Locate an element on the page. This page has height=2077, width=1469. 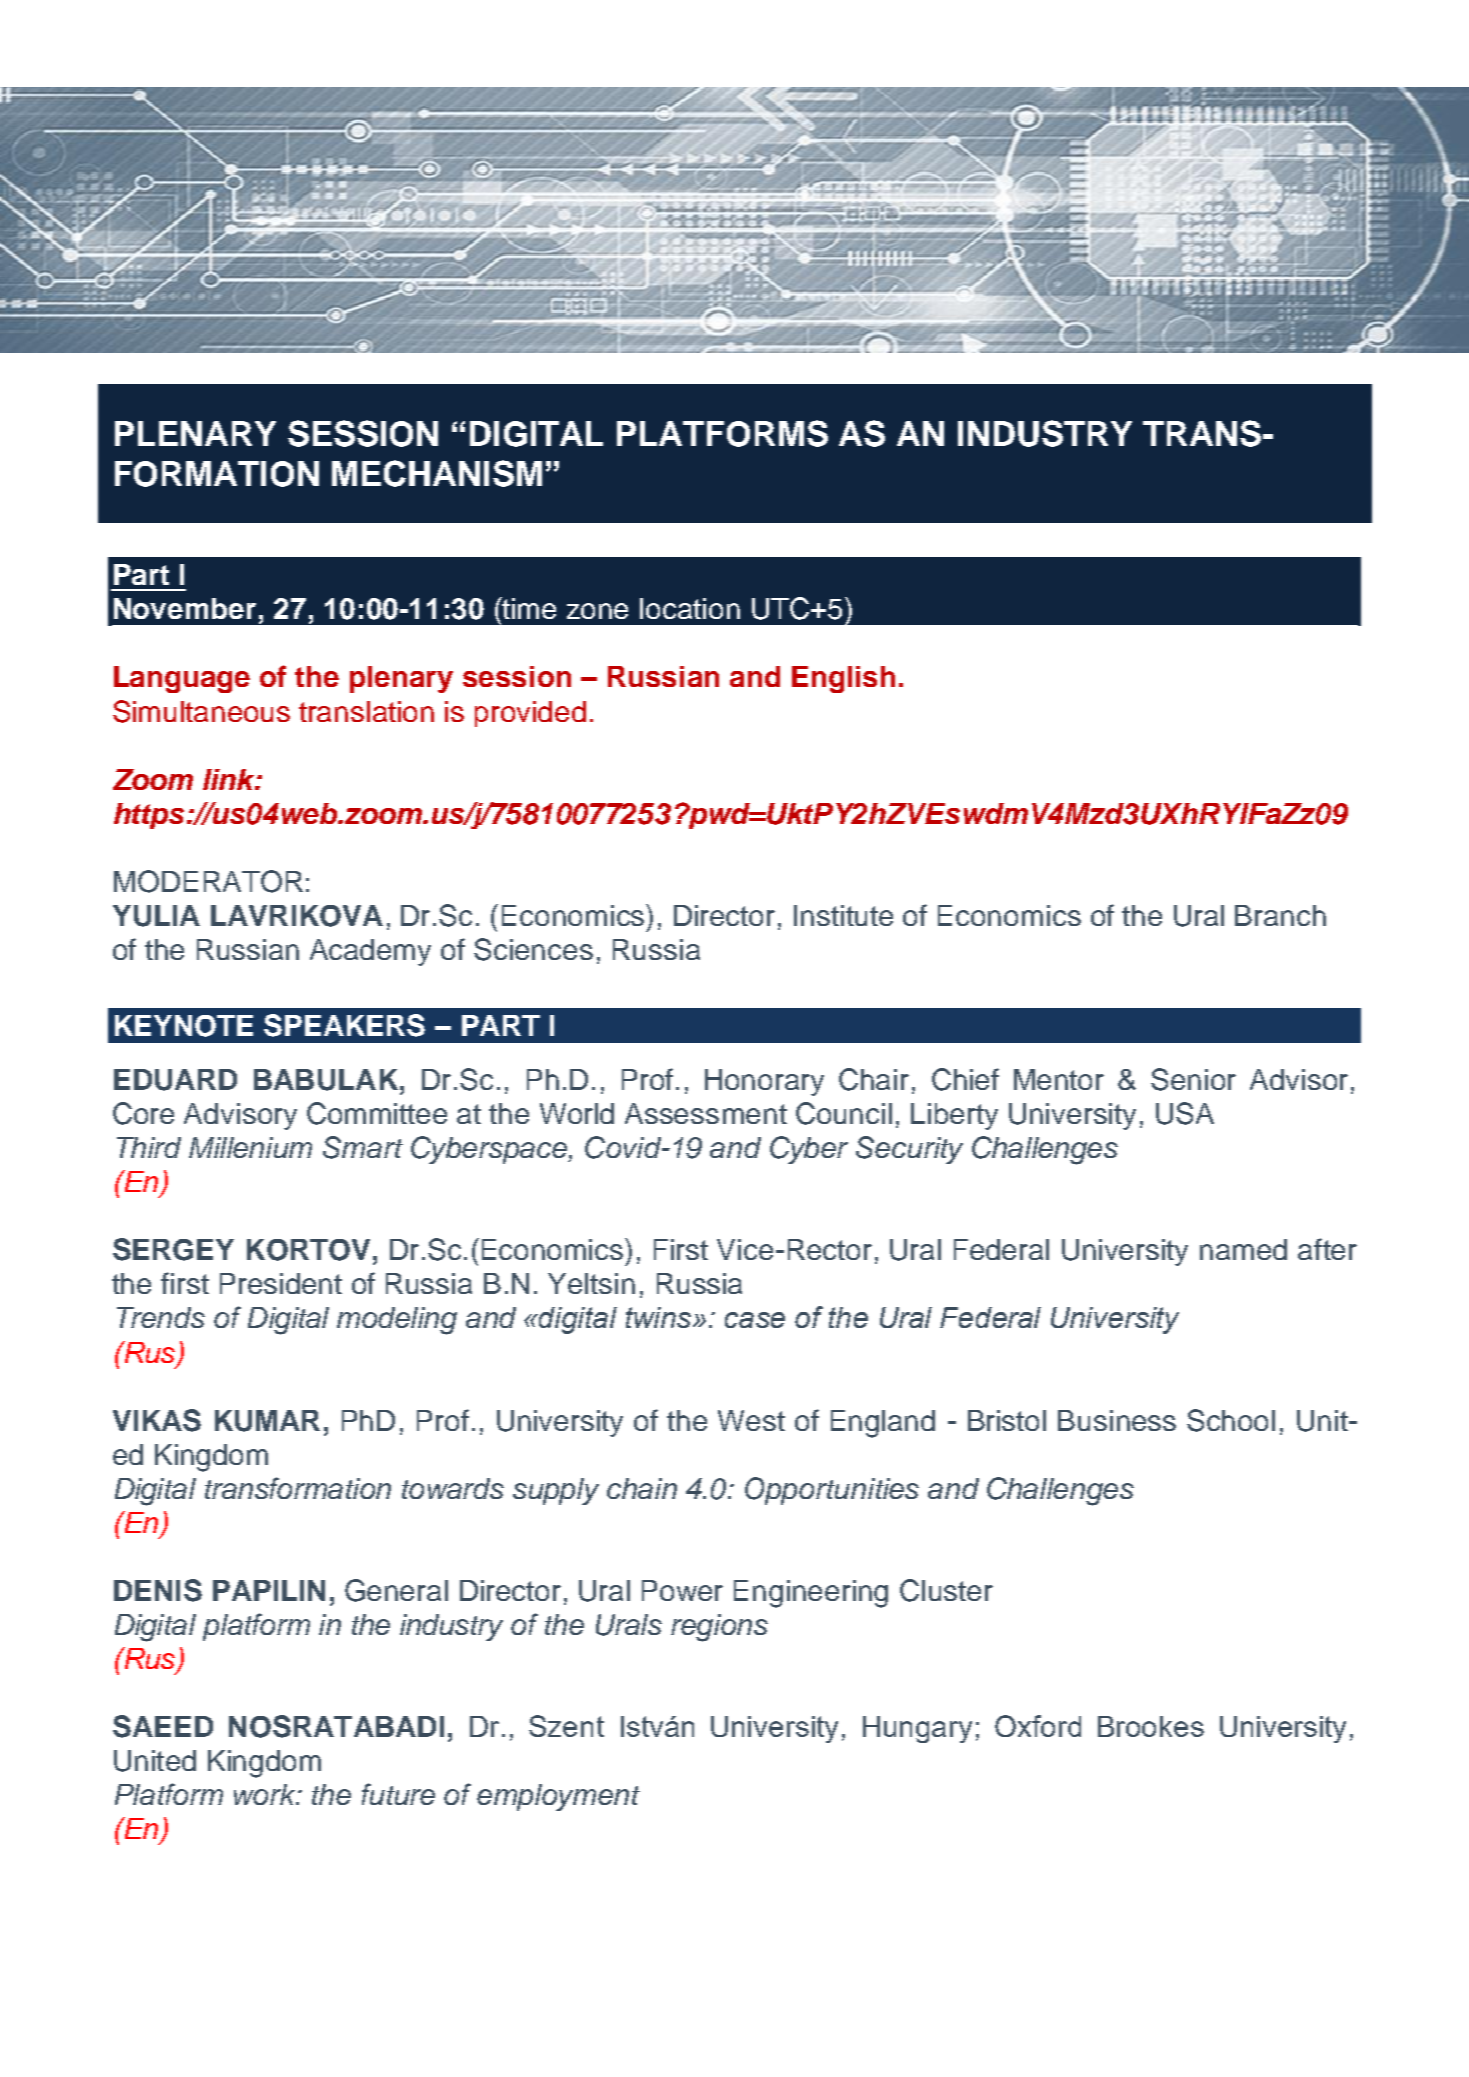
named is located at coordinates (1243, 1249).
